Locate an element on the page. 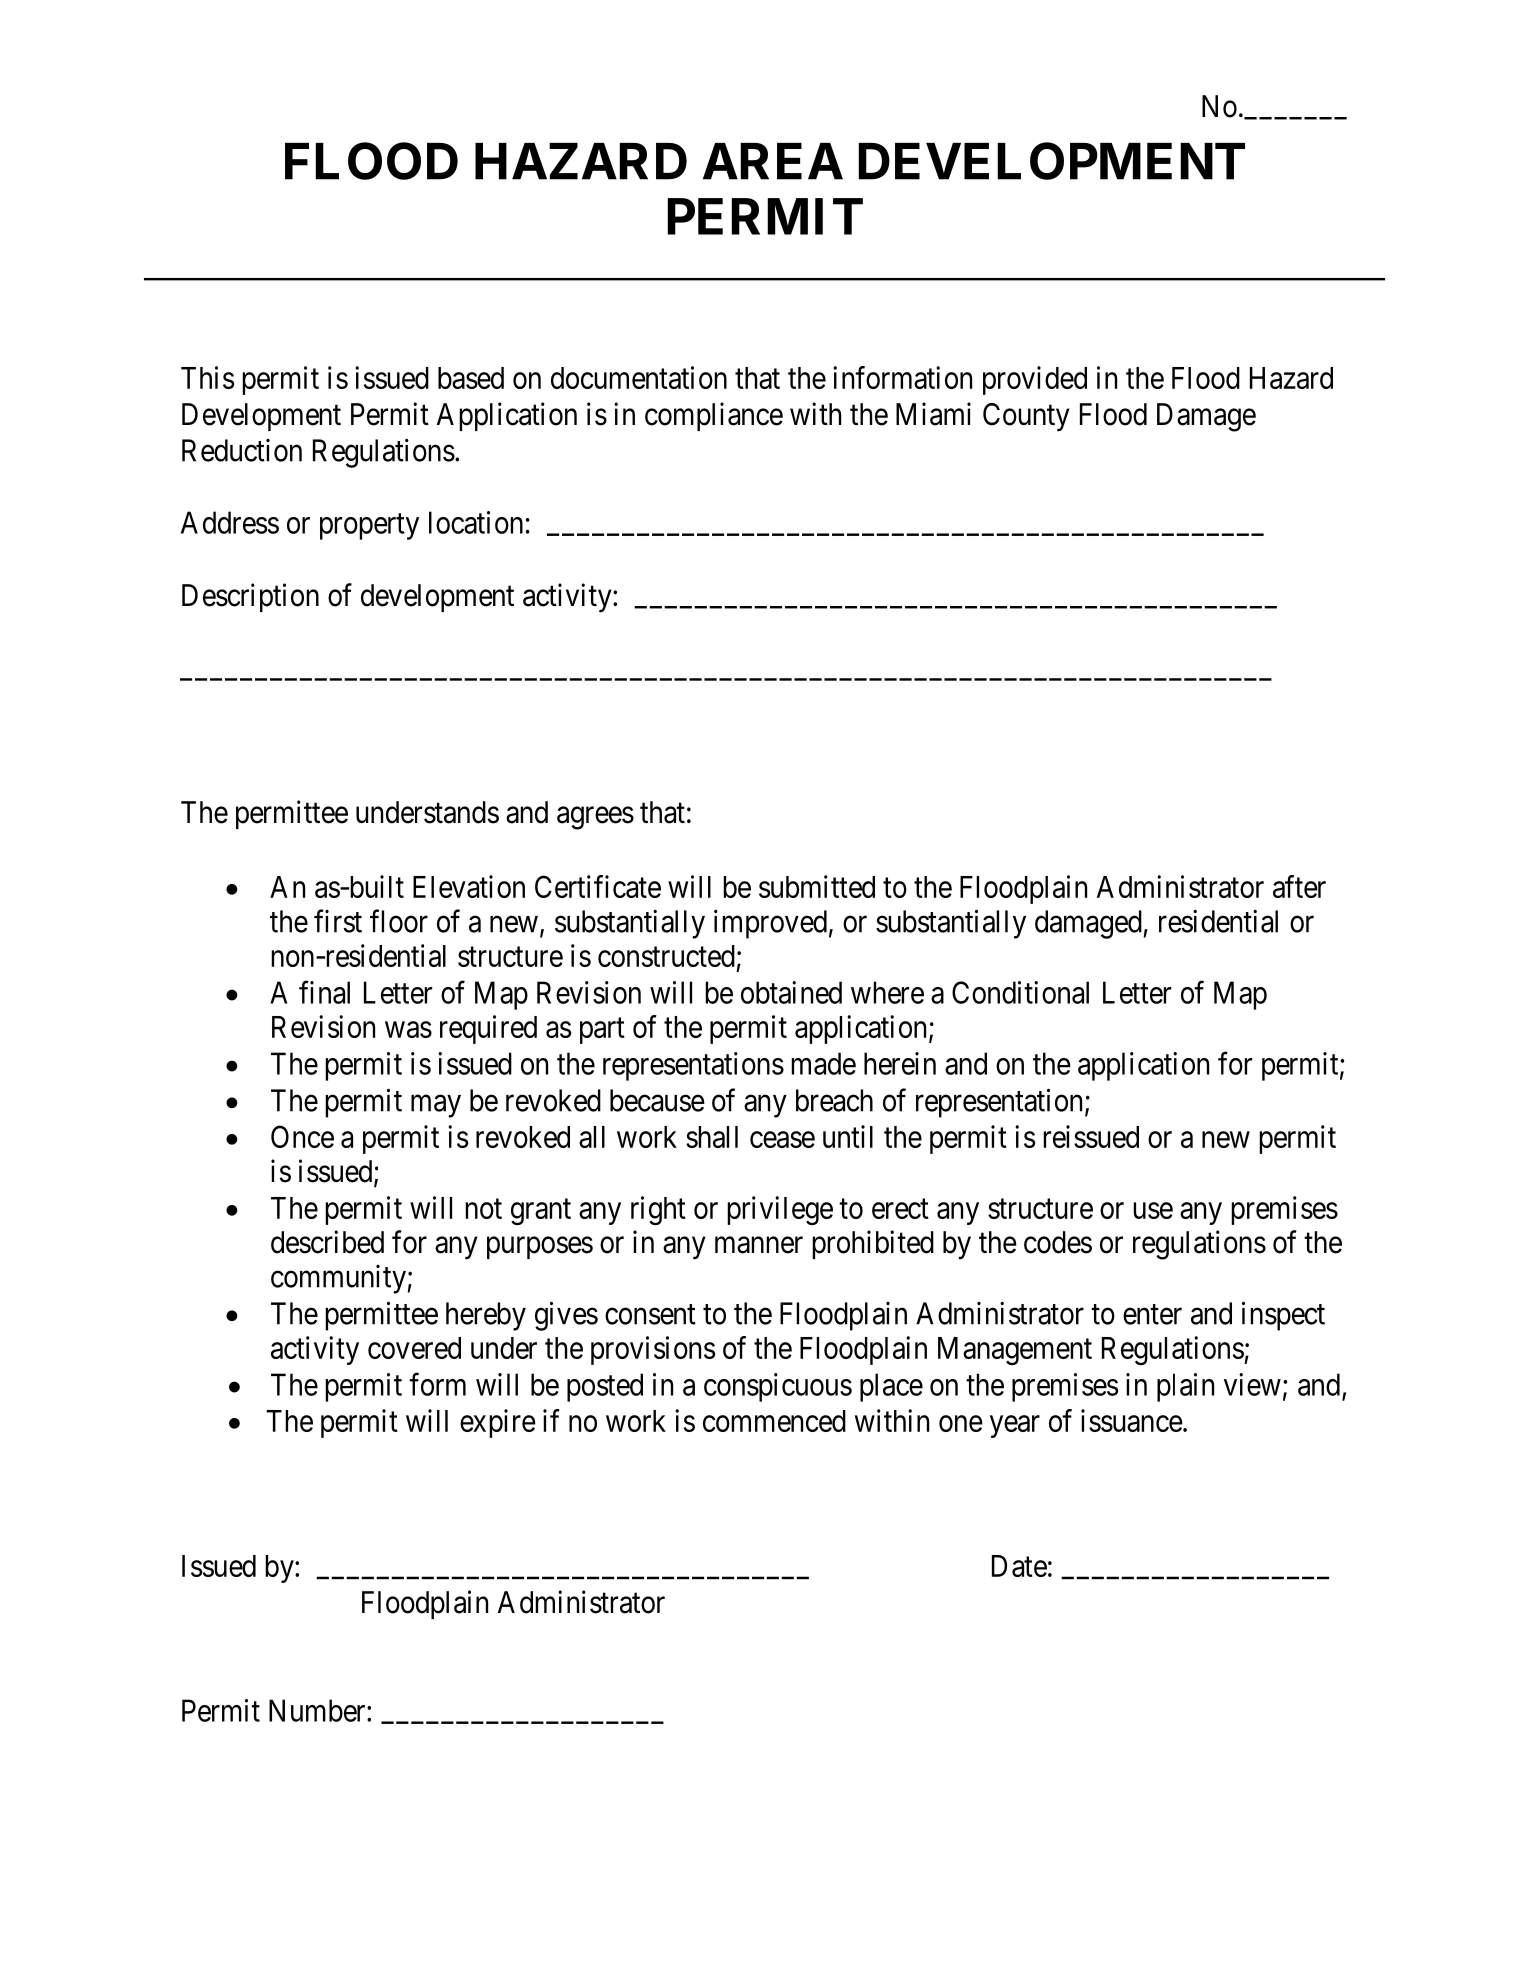 The height and width of the document is (1978, 1529). enter is located at coordinates (1152, 1314).
